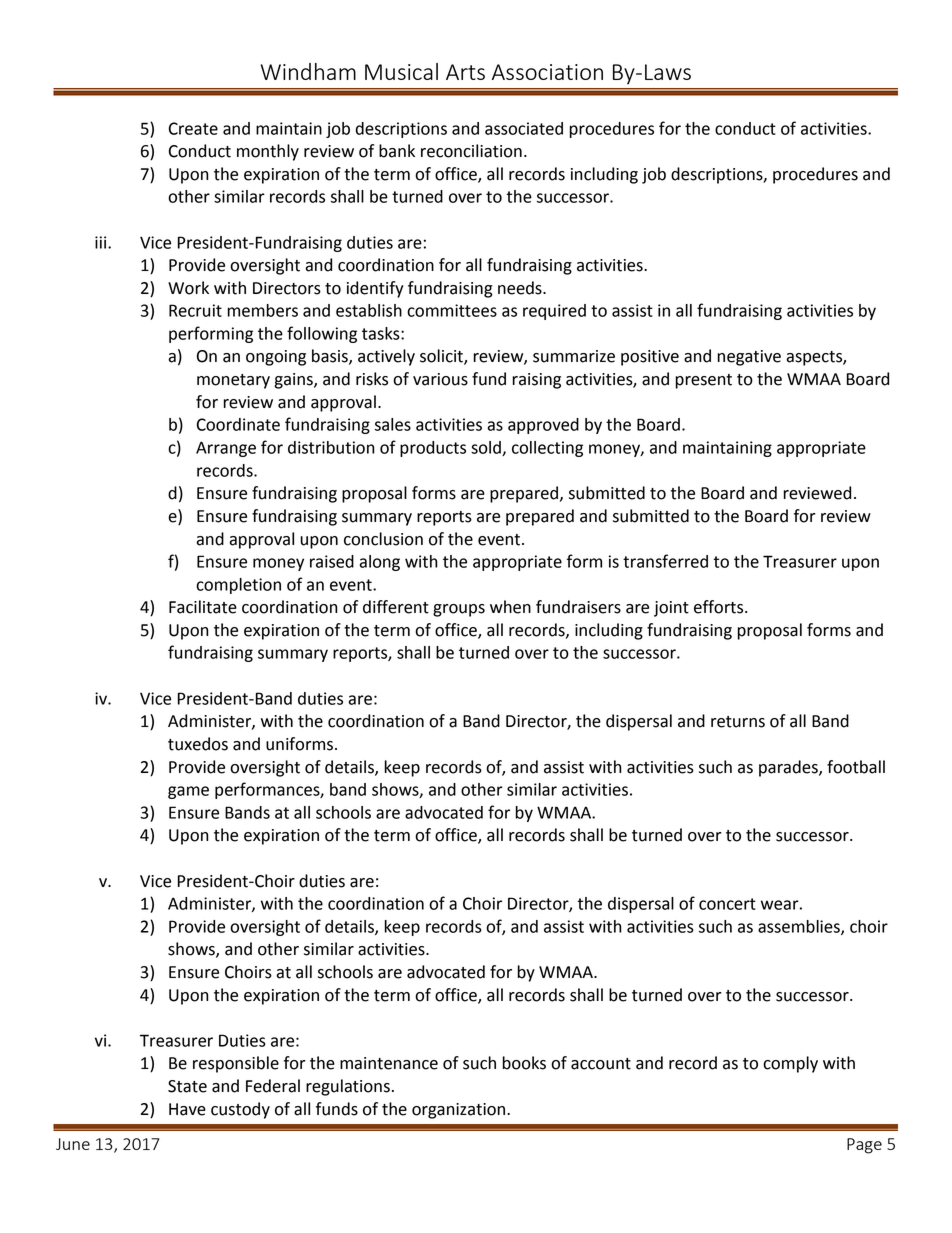  I want to click on present, so click(703, 381).
